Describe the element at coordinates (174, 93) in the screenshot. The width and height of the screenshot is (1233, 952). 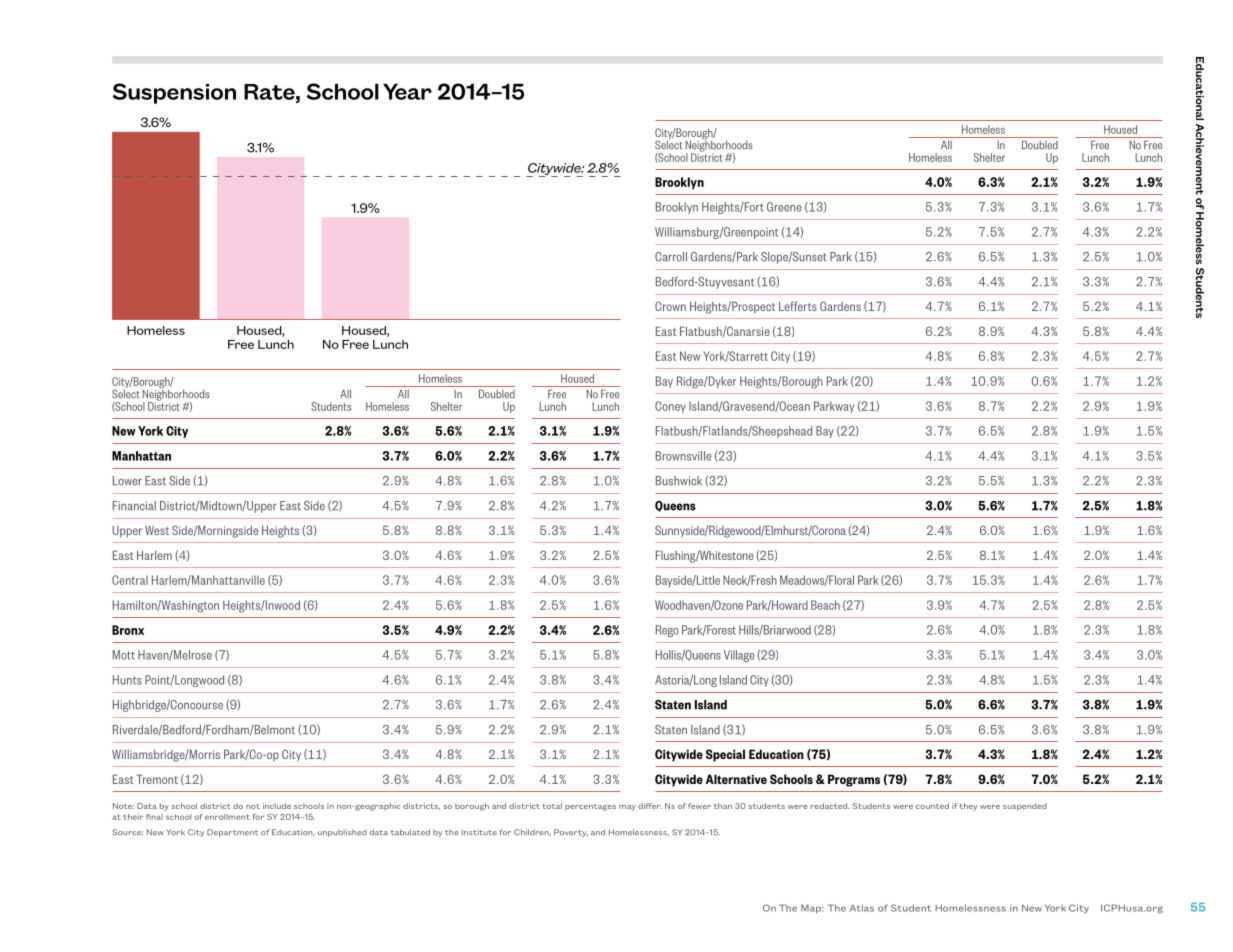
I see `Suspension` at that location.
